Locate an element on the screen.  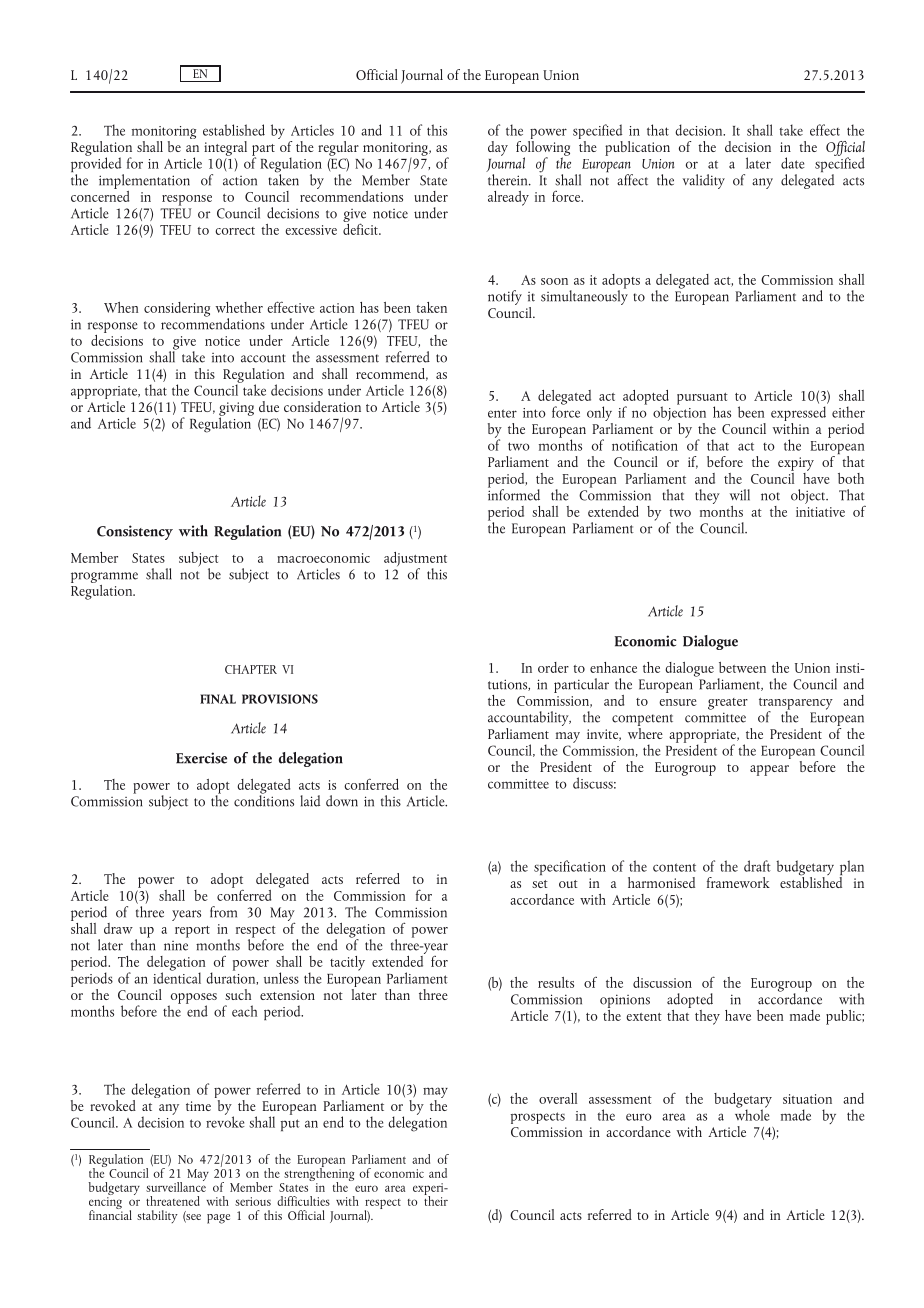
enter is located at coordinates (502, 413).
